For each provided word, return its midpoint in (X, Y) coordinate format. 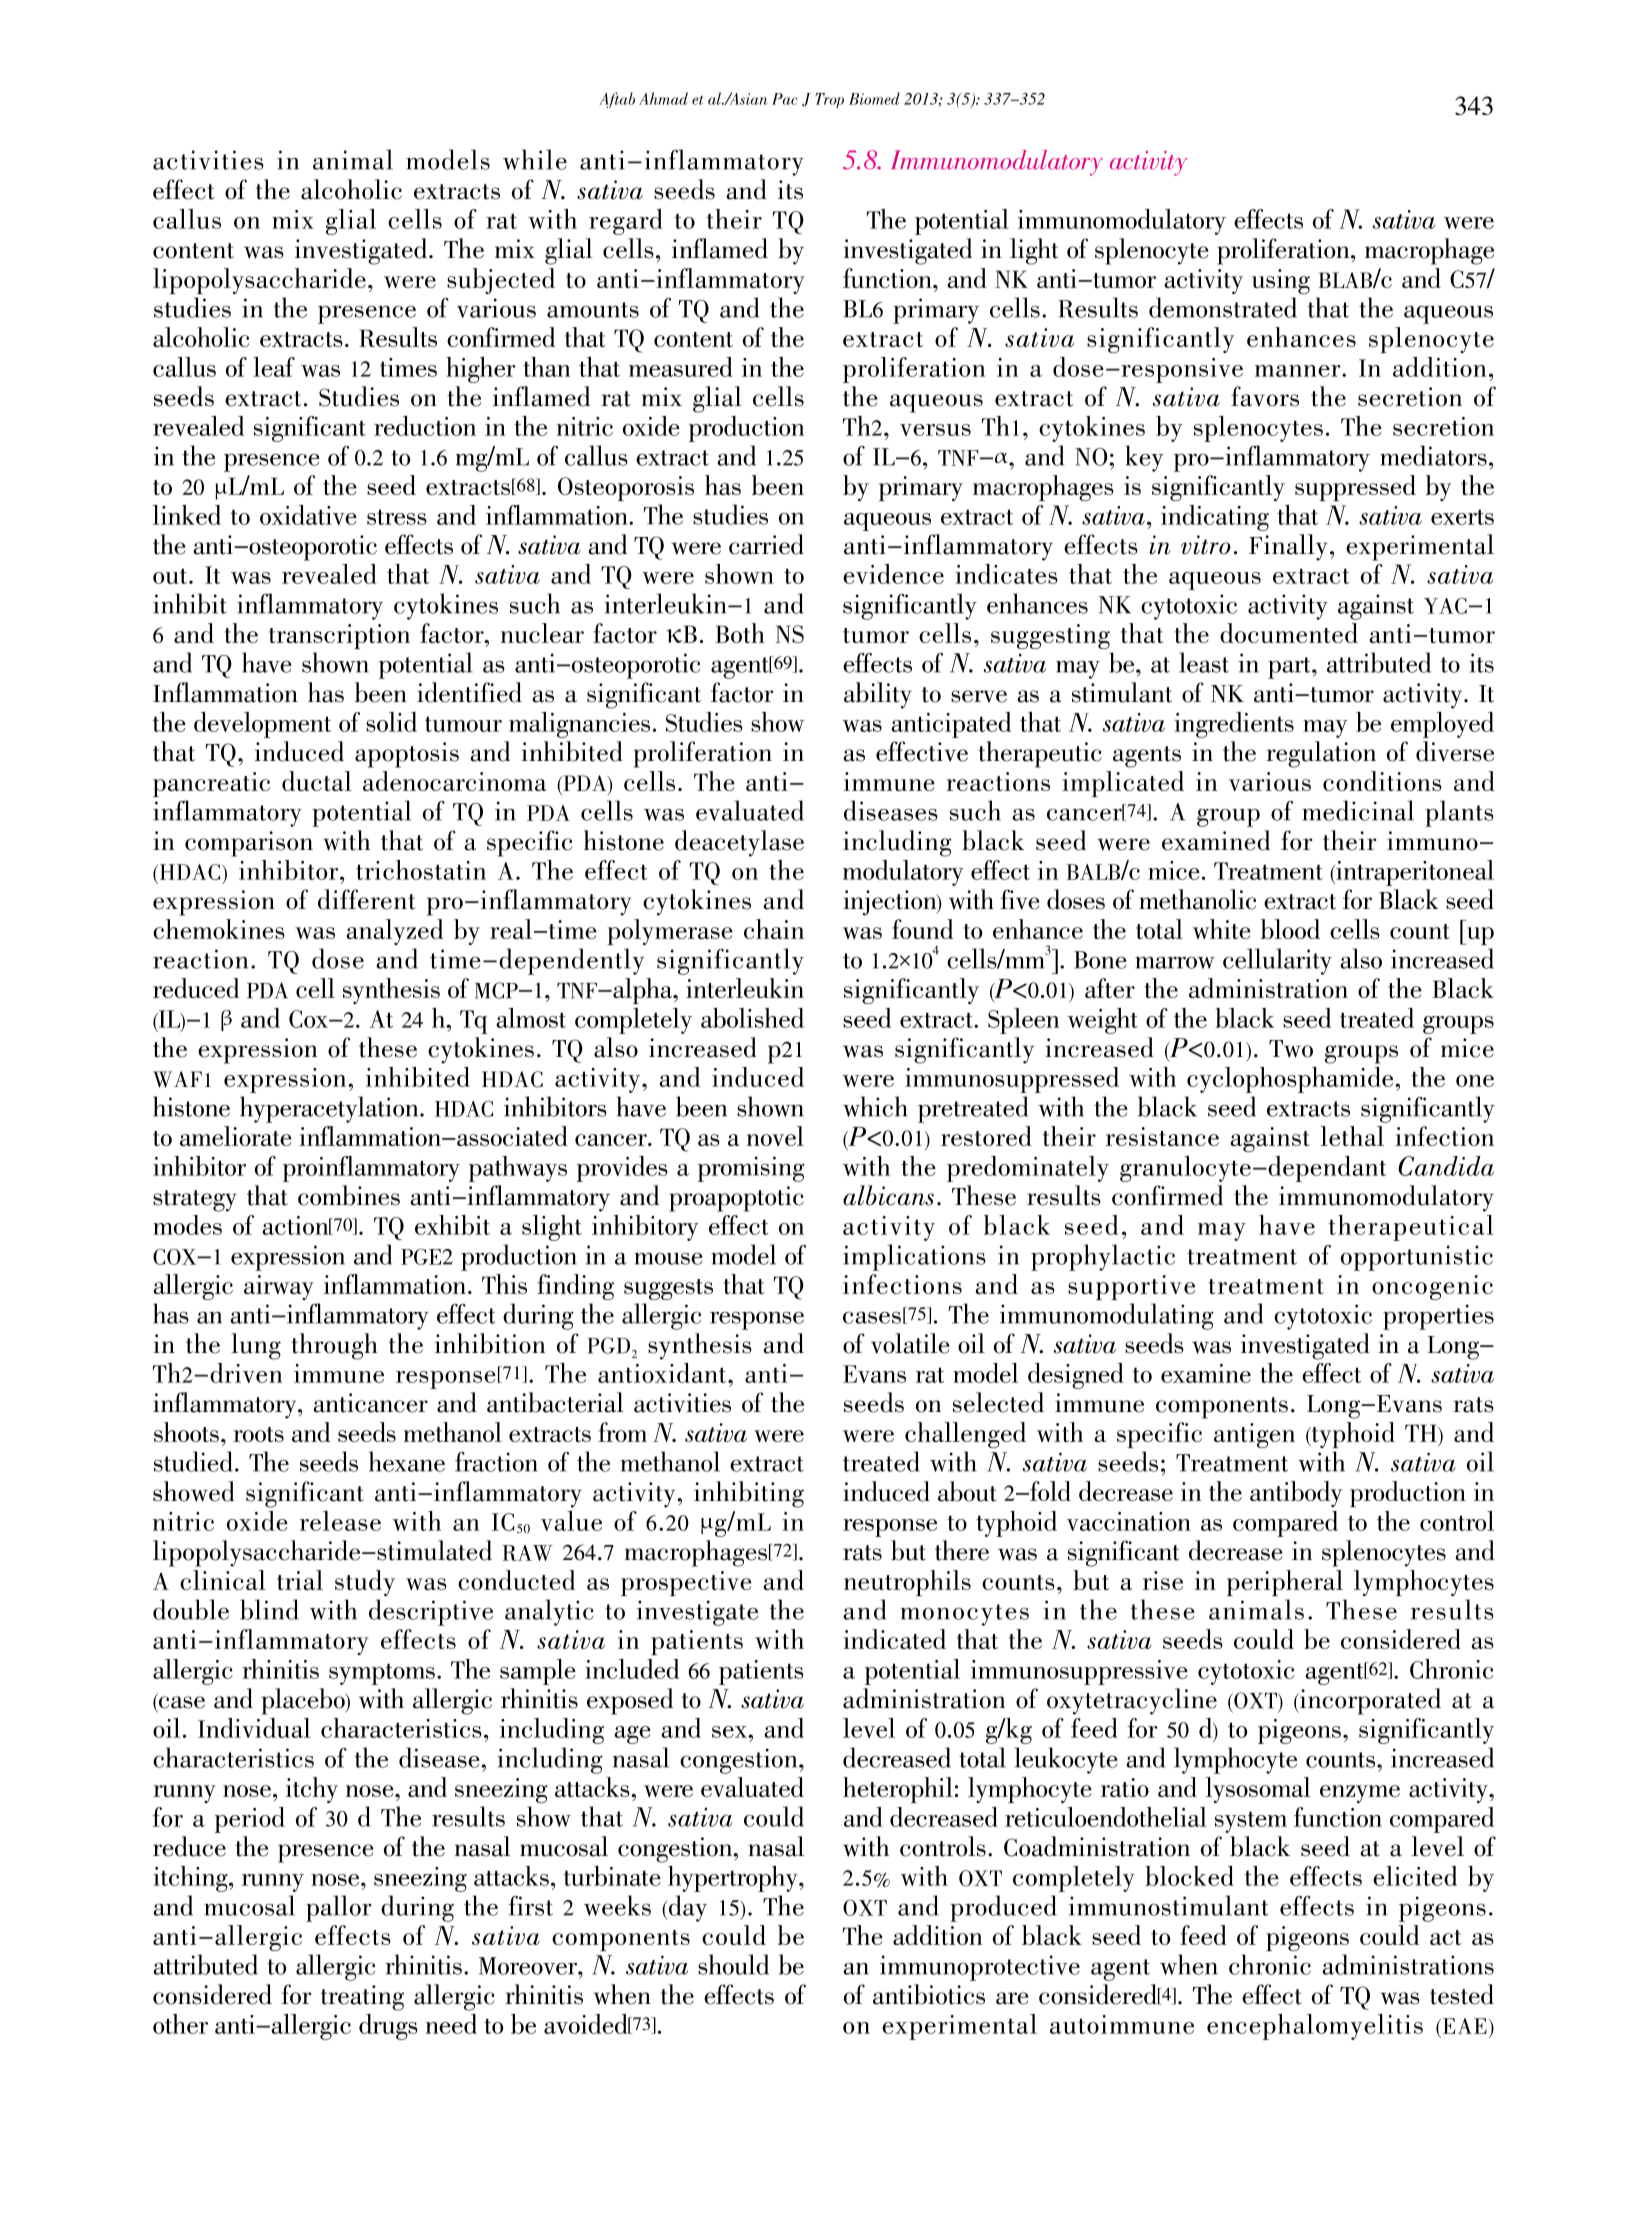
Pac (785, 99)
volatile (910, 1343)
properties (1438, 1317)
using (1281, 281)
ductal (317, 781)
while (535, 159)
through (334, 1346)
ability (878, 695)
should (733, 1964)
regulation (1321, 754)
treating (362, 1998)
